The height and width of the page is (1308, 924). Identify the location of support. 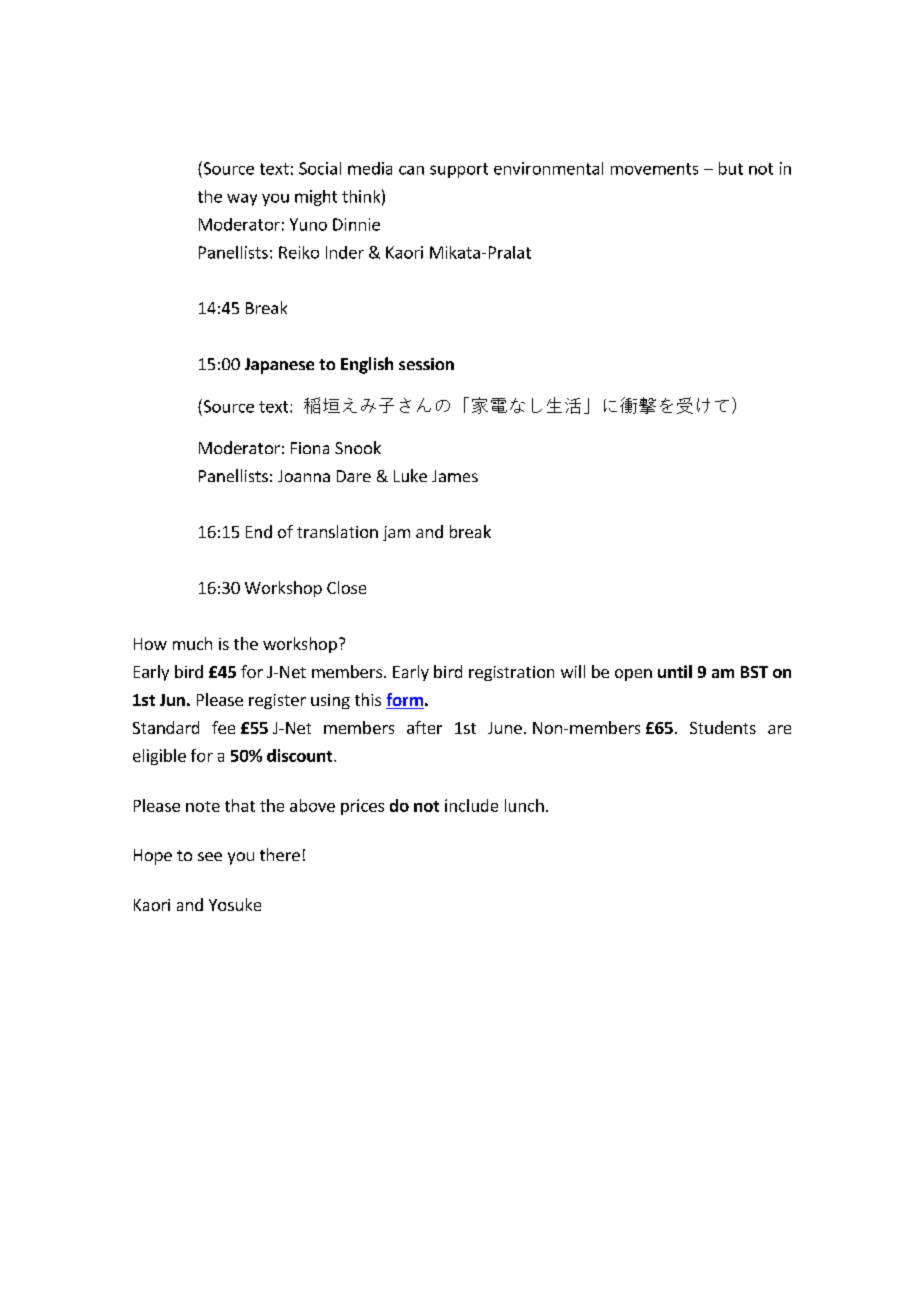
(459, 170).
